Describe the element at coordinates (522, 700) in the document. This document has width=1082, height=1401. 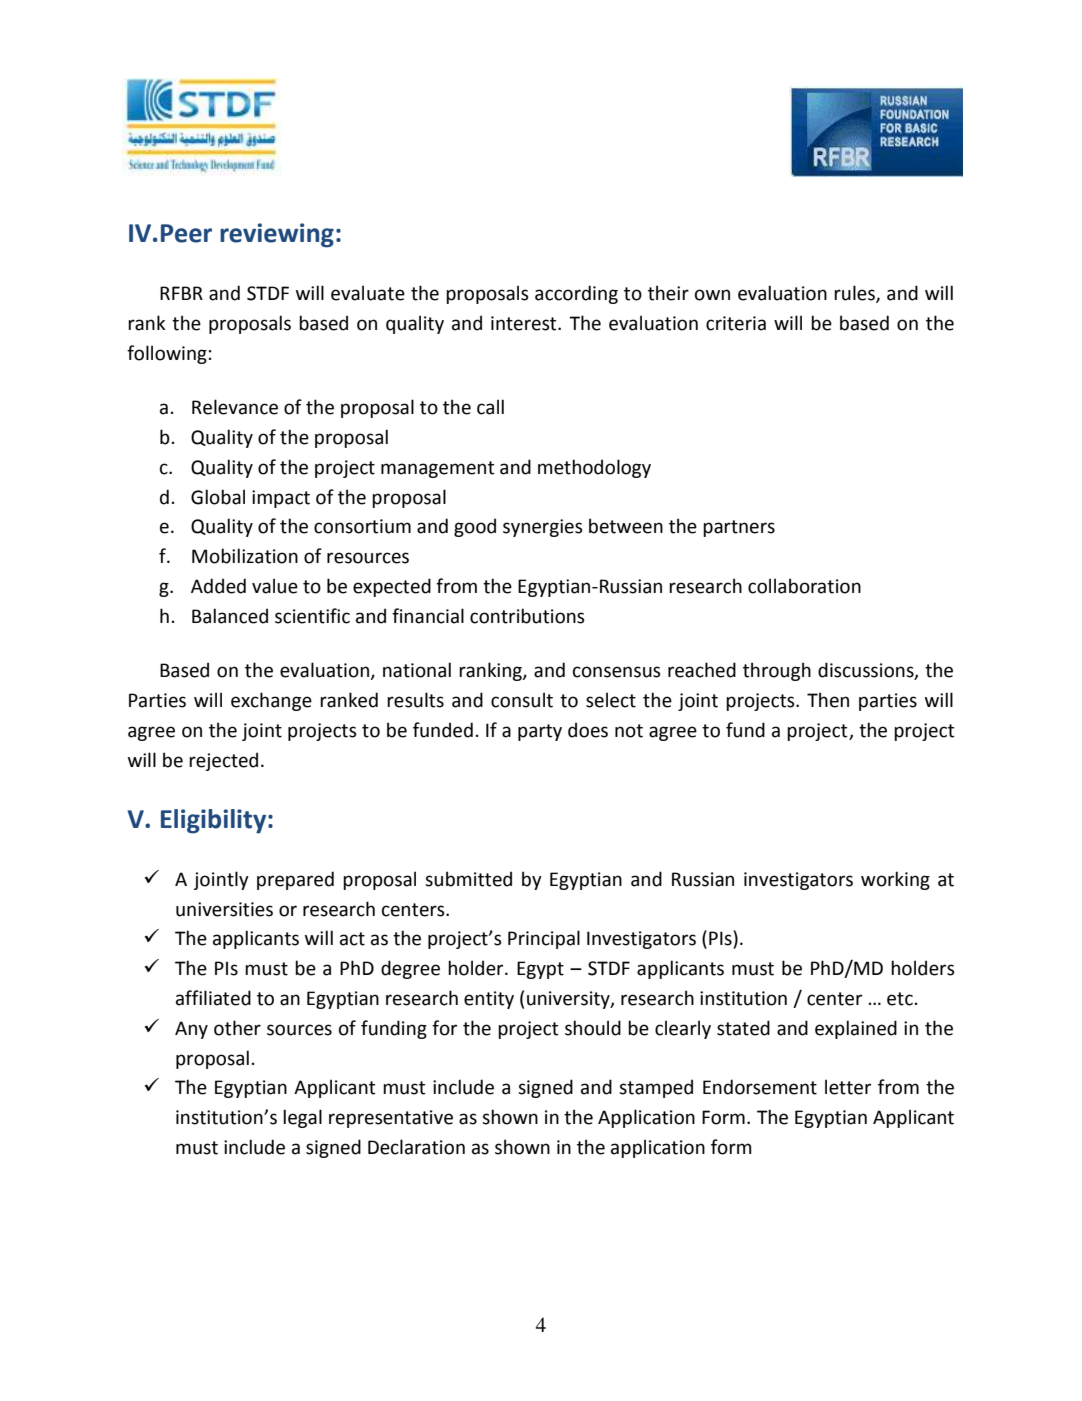
I see `consult` at that location.
